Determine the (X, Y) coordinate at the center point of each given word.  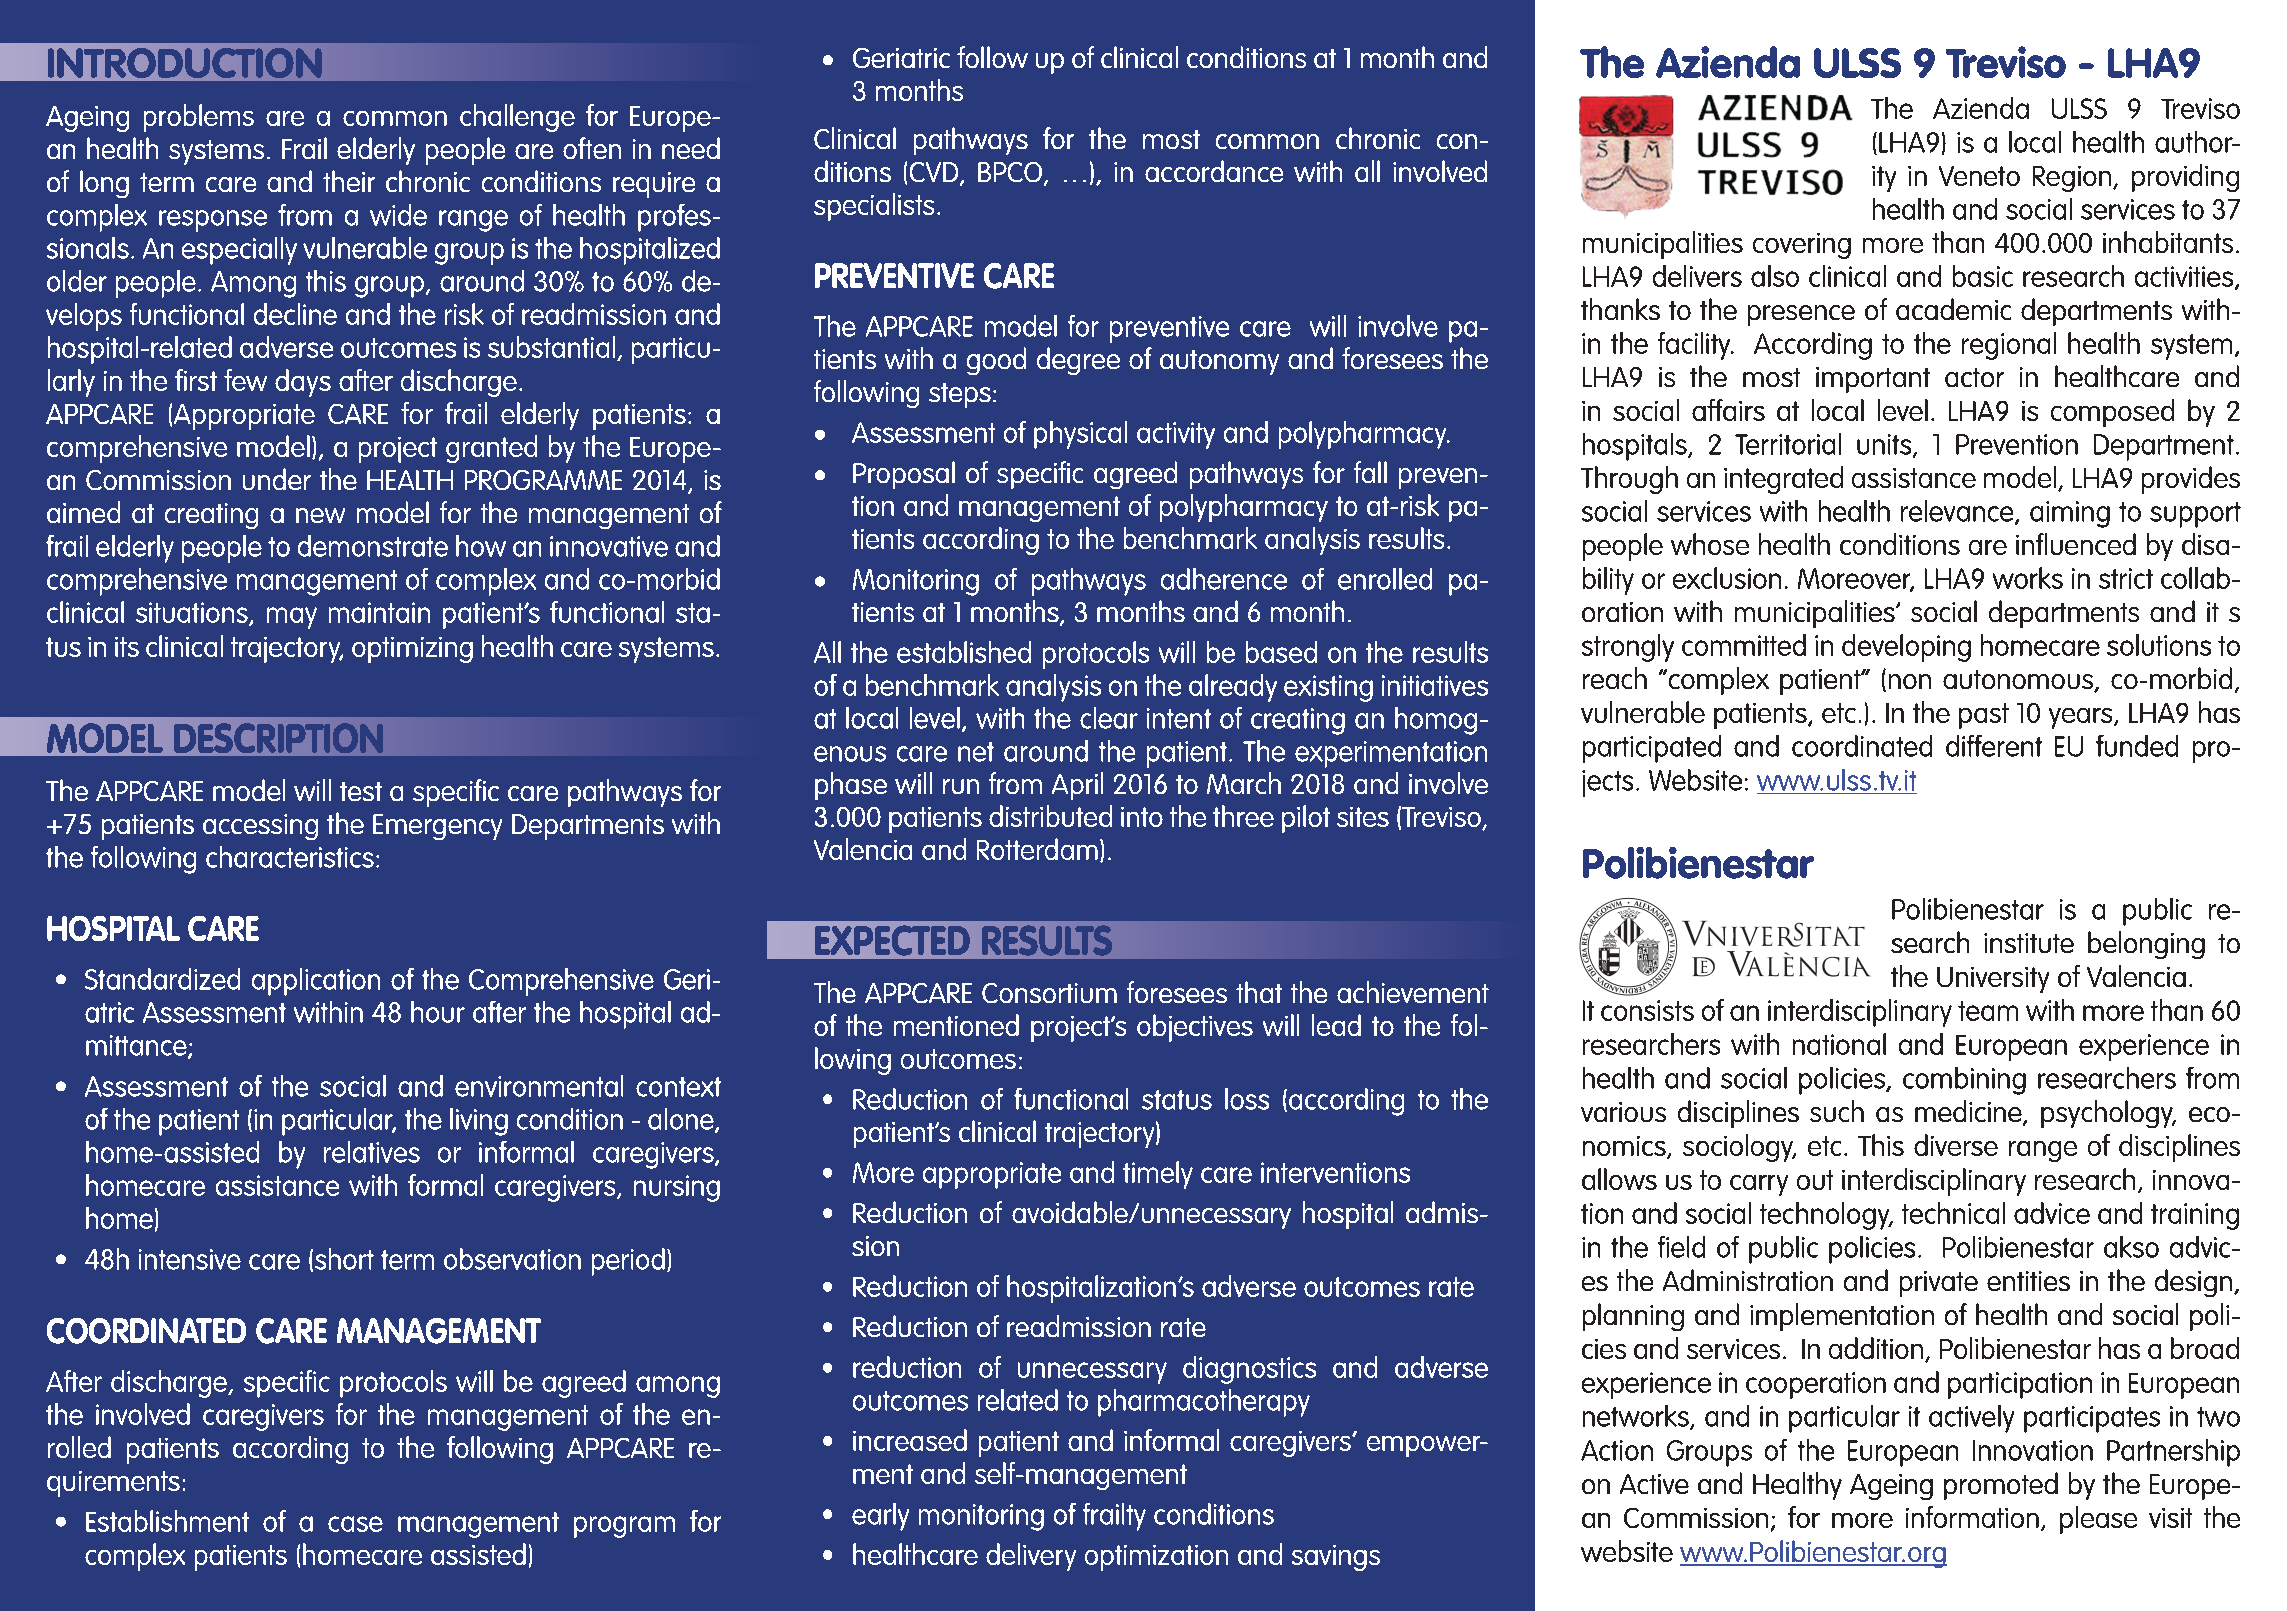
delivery (1031, 1557)
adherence (1224, 579)
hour (438, 1012)
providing (2185, 178)
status (1177, 1100)
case (355, 1524)
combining (1964, 1081)
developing (1906, 648)
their (349, 181)
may (292, 618)
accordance (1214, 171)
